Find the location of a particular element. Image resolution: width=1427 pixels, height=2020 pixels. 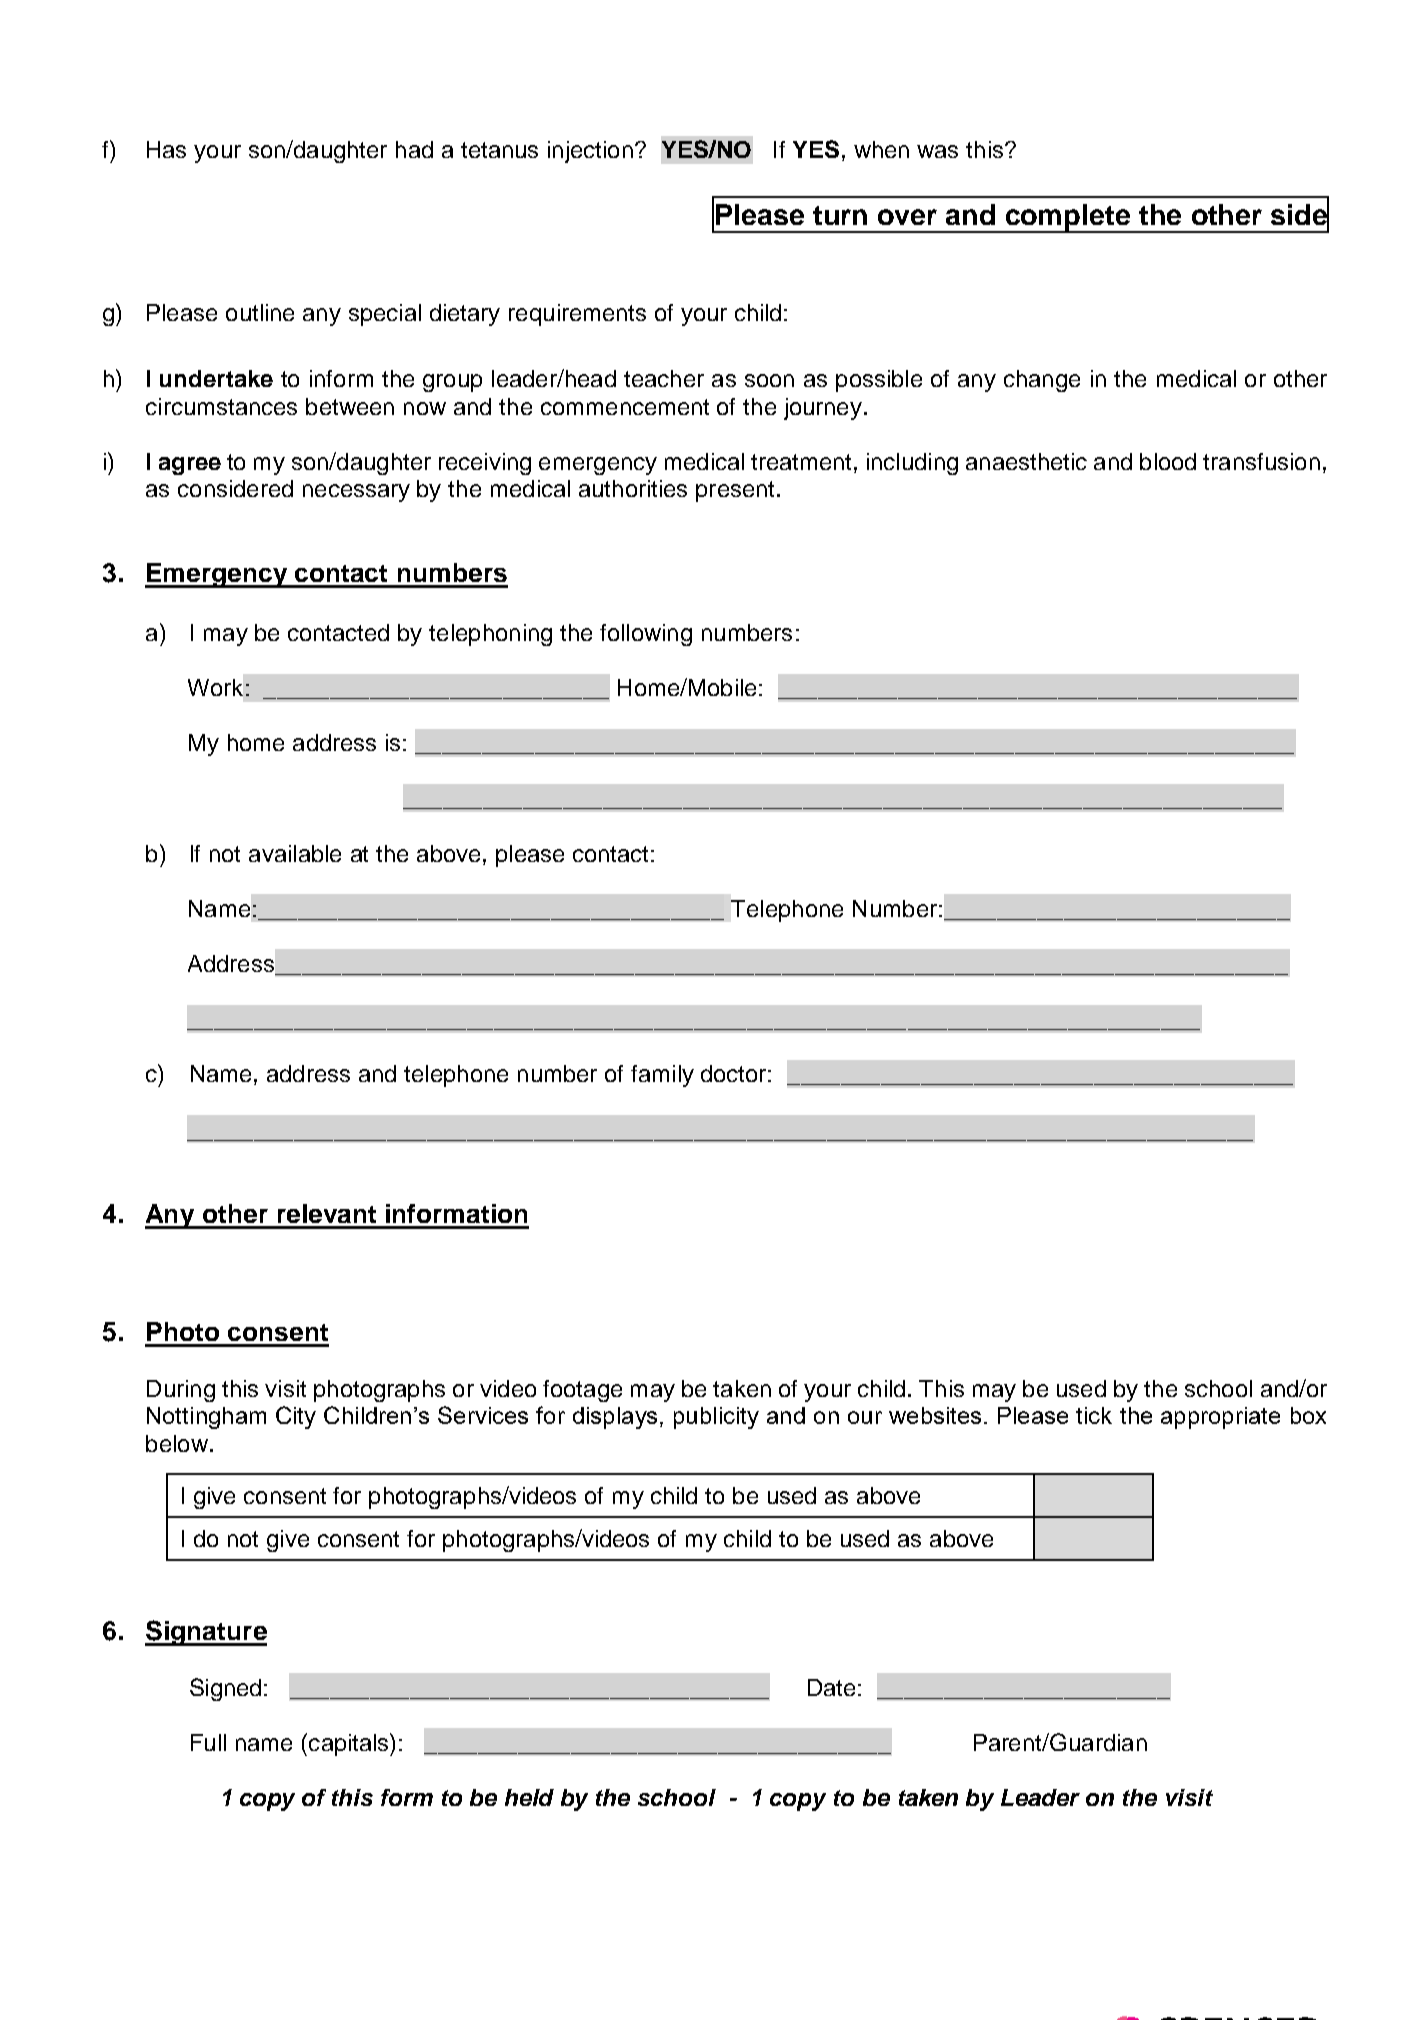

During is located at coordinates (181, 1391).
